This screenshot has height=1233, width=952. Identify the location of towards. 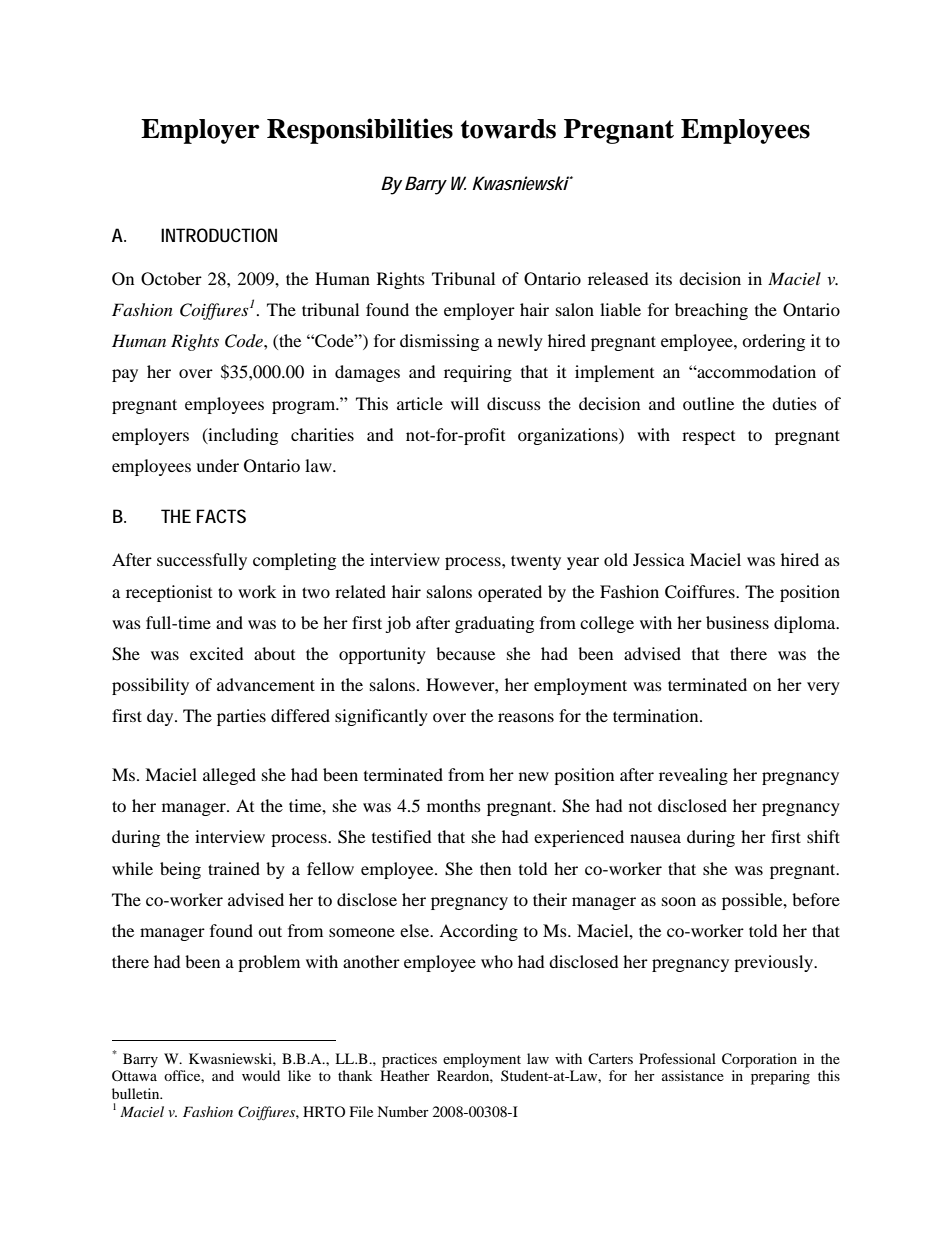
(508, 129).
